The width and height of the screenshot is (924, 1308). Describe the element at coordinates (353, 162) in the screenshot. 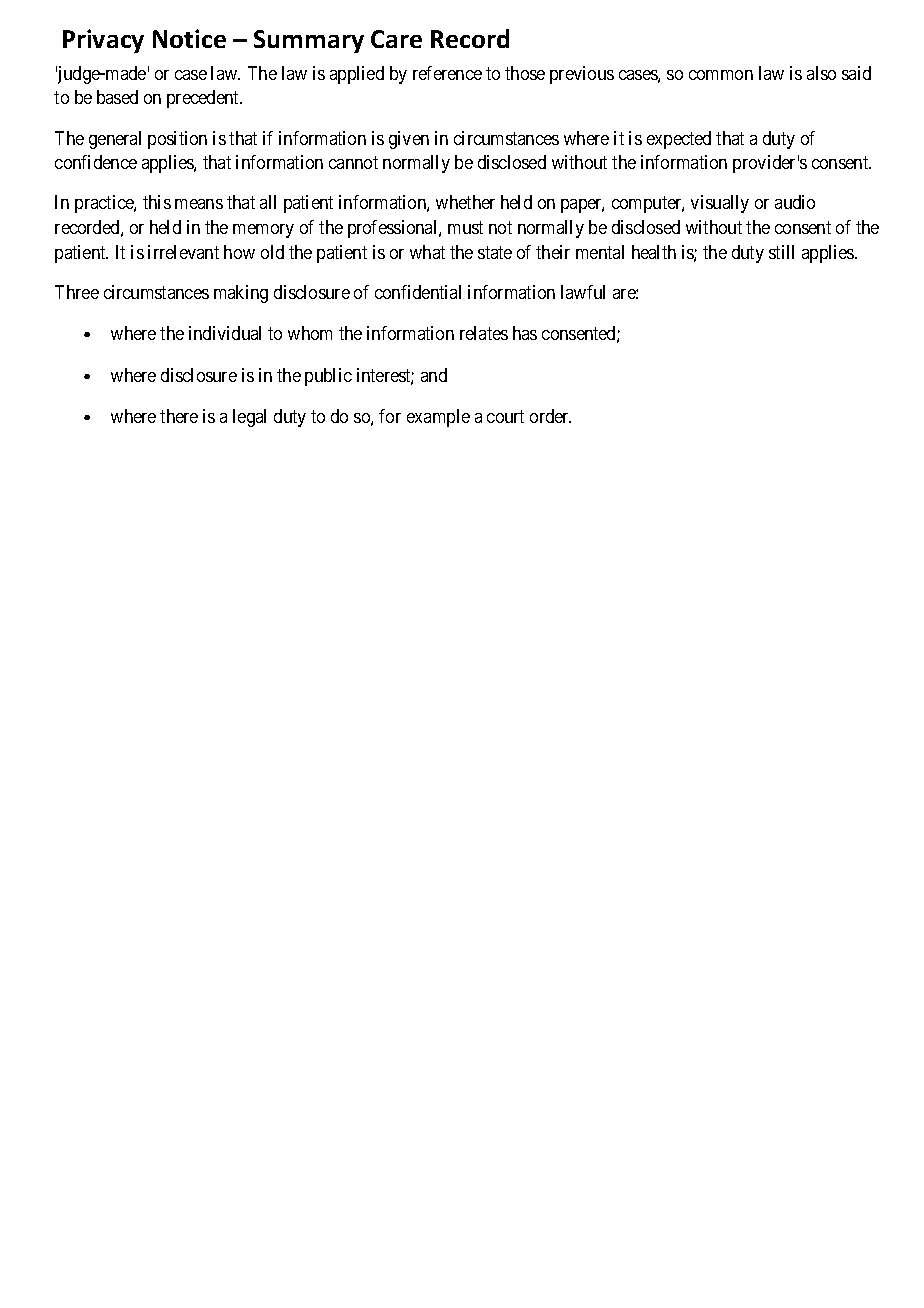

I see `cannot` at that location.
